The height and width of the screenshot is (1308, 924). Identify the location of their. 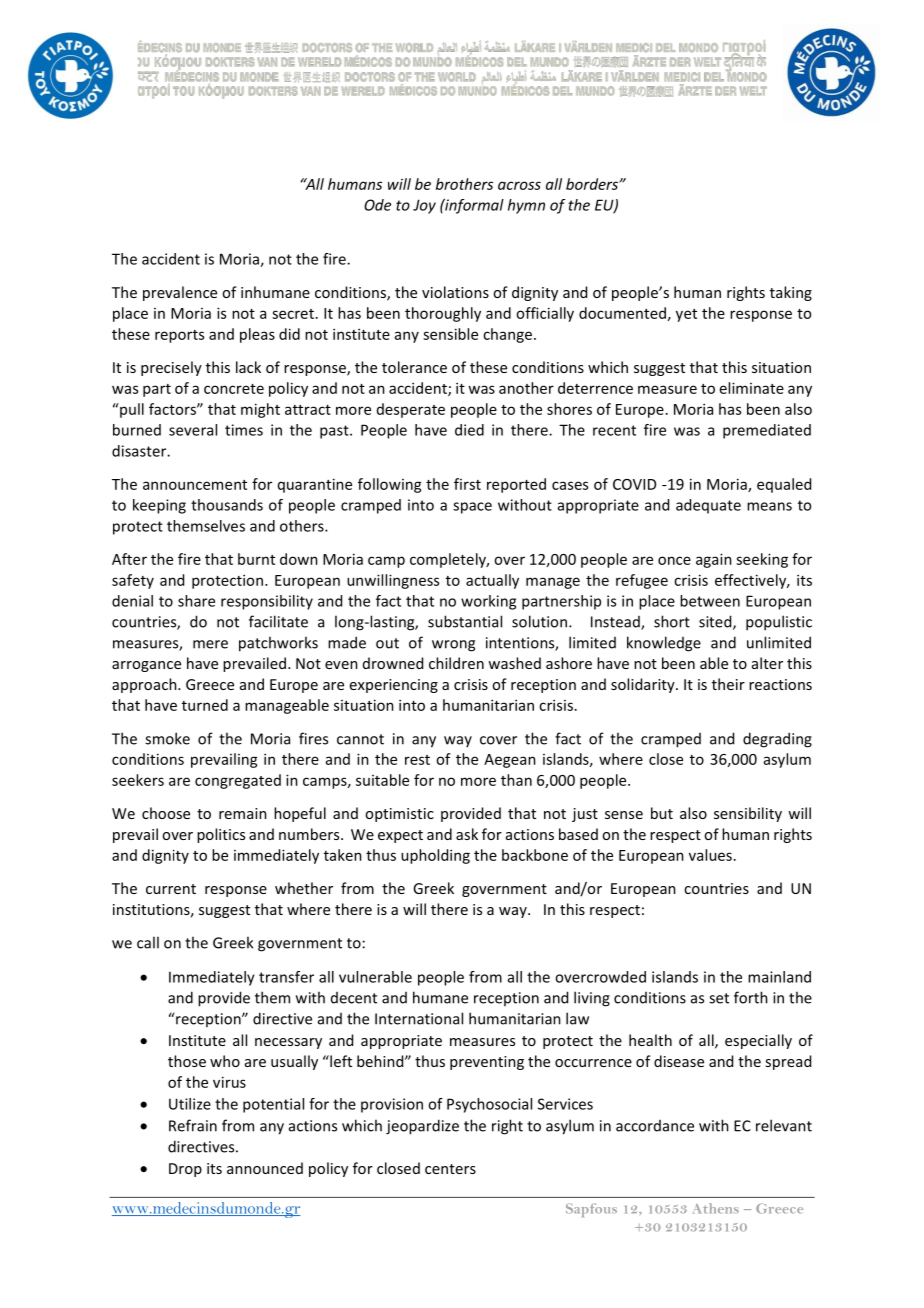
(728, 684).
